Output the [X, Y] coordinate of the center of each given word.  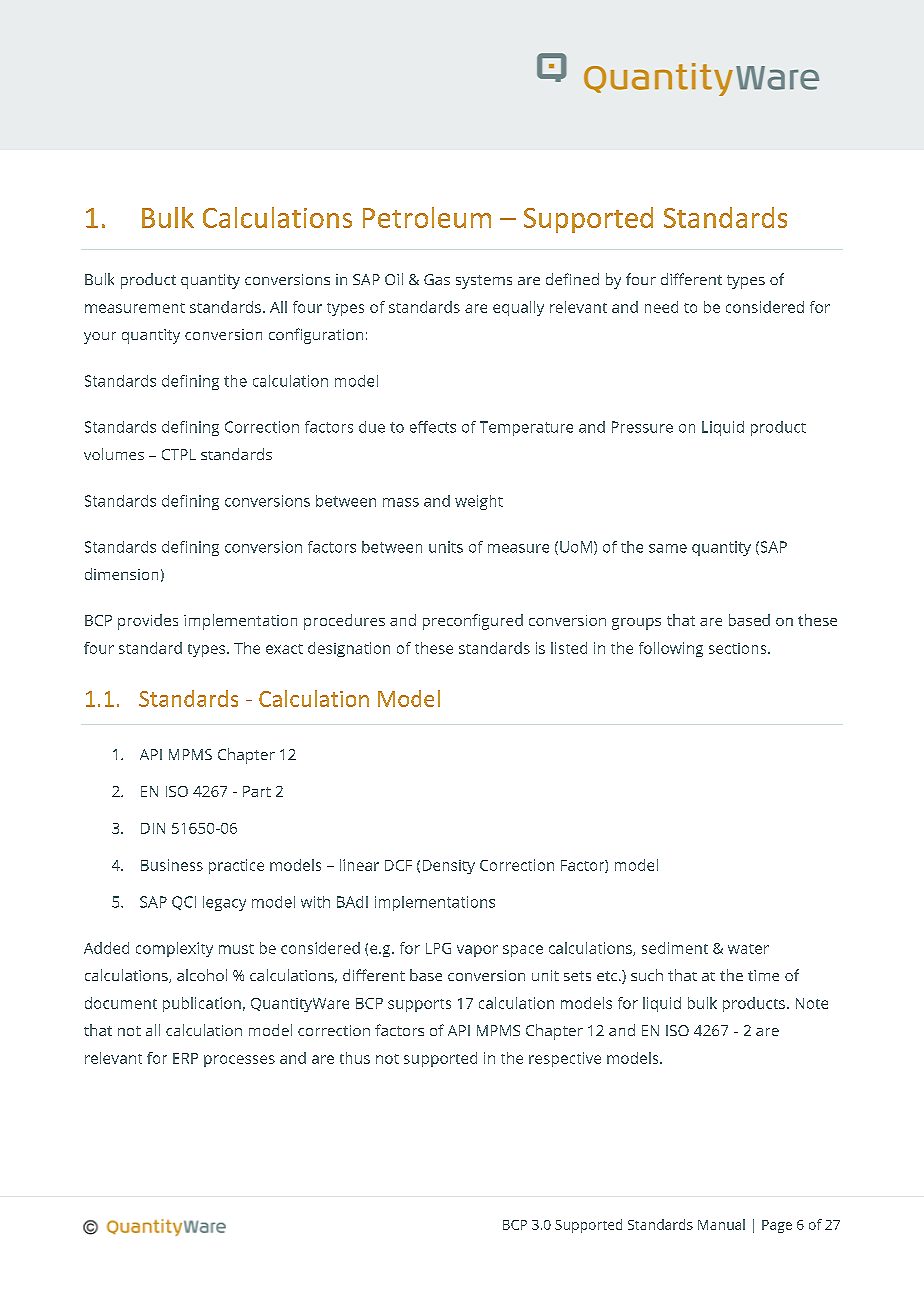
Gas [437, 279]
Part [257, 791]
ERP [185, 1058]
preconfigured [473, 622]
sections [739, 648]
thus [355, 1058]
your [100, 338]
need [661, 307]
